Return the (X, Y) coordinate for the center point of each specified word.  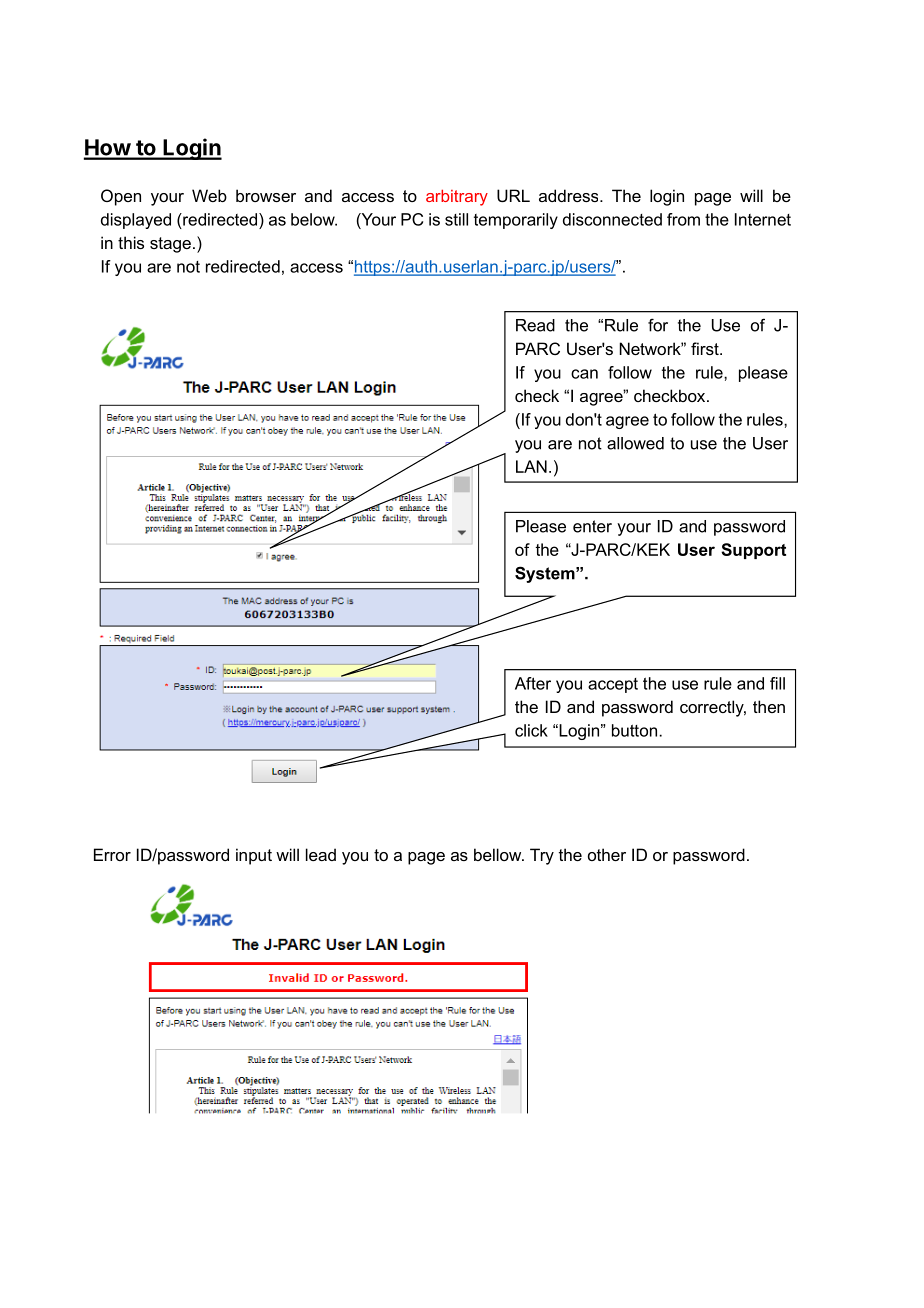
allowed (635, 443)
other (607, 854)
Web (209, 195)
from (683, 219)
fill (777, 683)
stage (170, 245)
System (546, 574)
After (533, 683)
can (584, 374)
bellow (499, 854)
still (456, 219)
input (254, 856)
